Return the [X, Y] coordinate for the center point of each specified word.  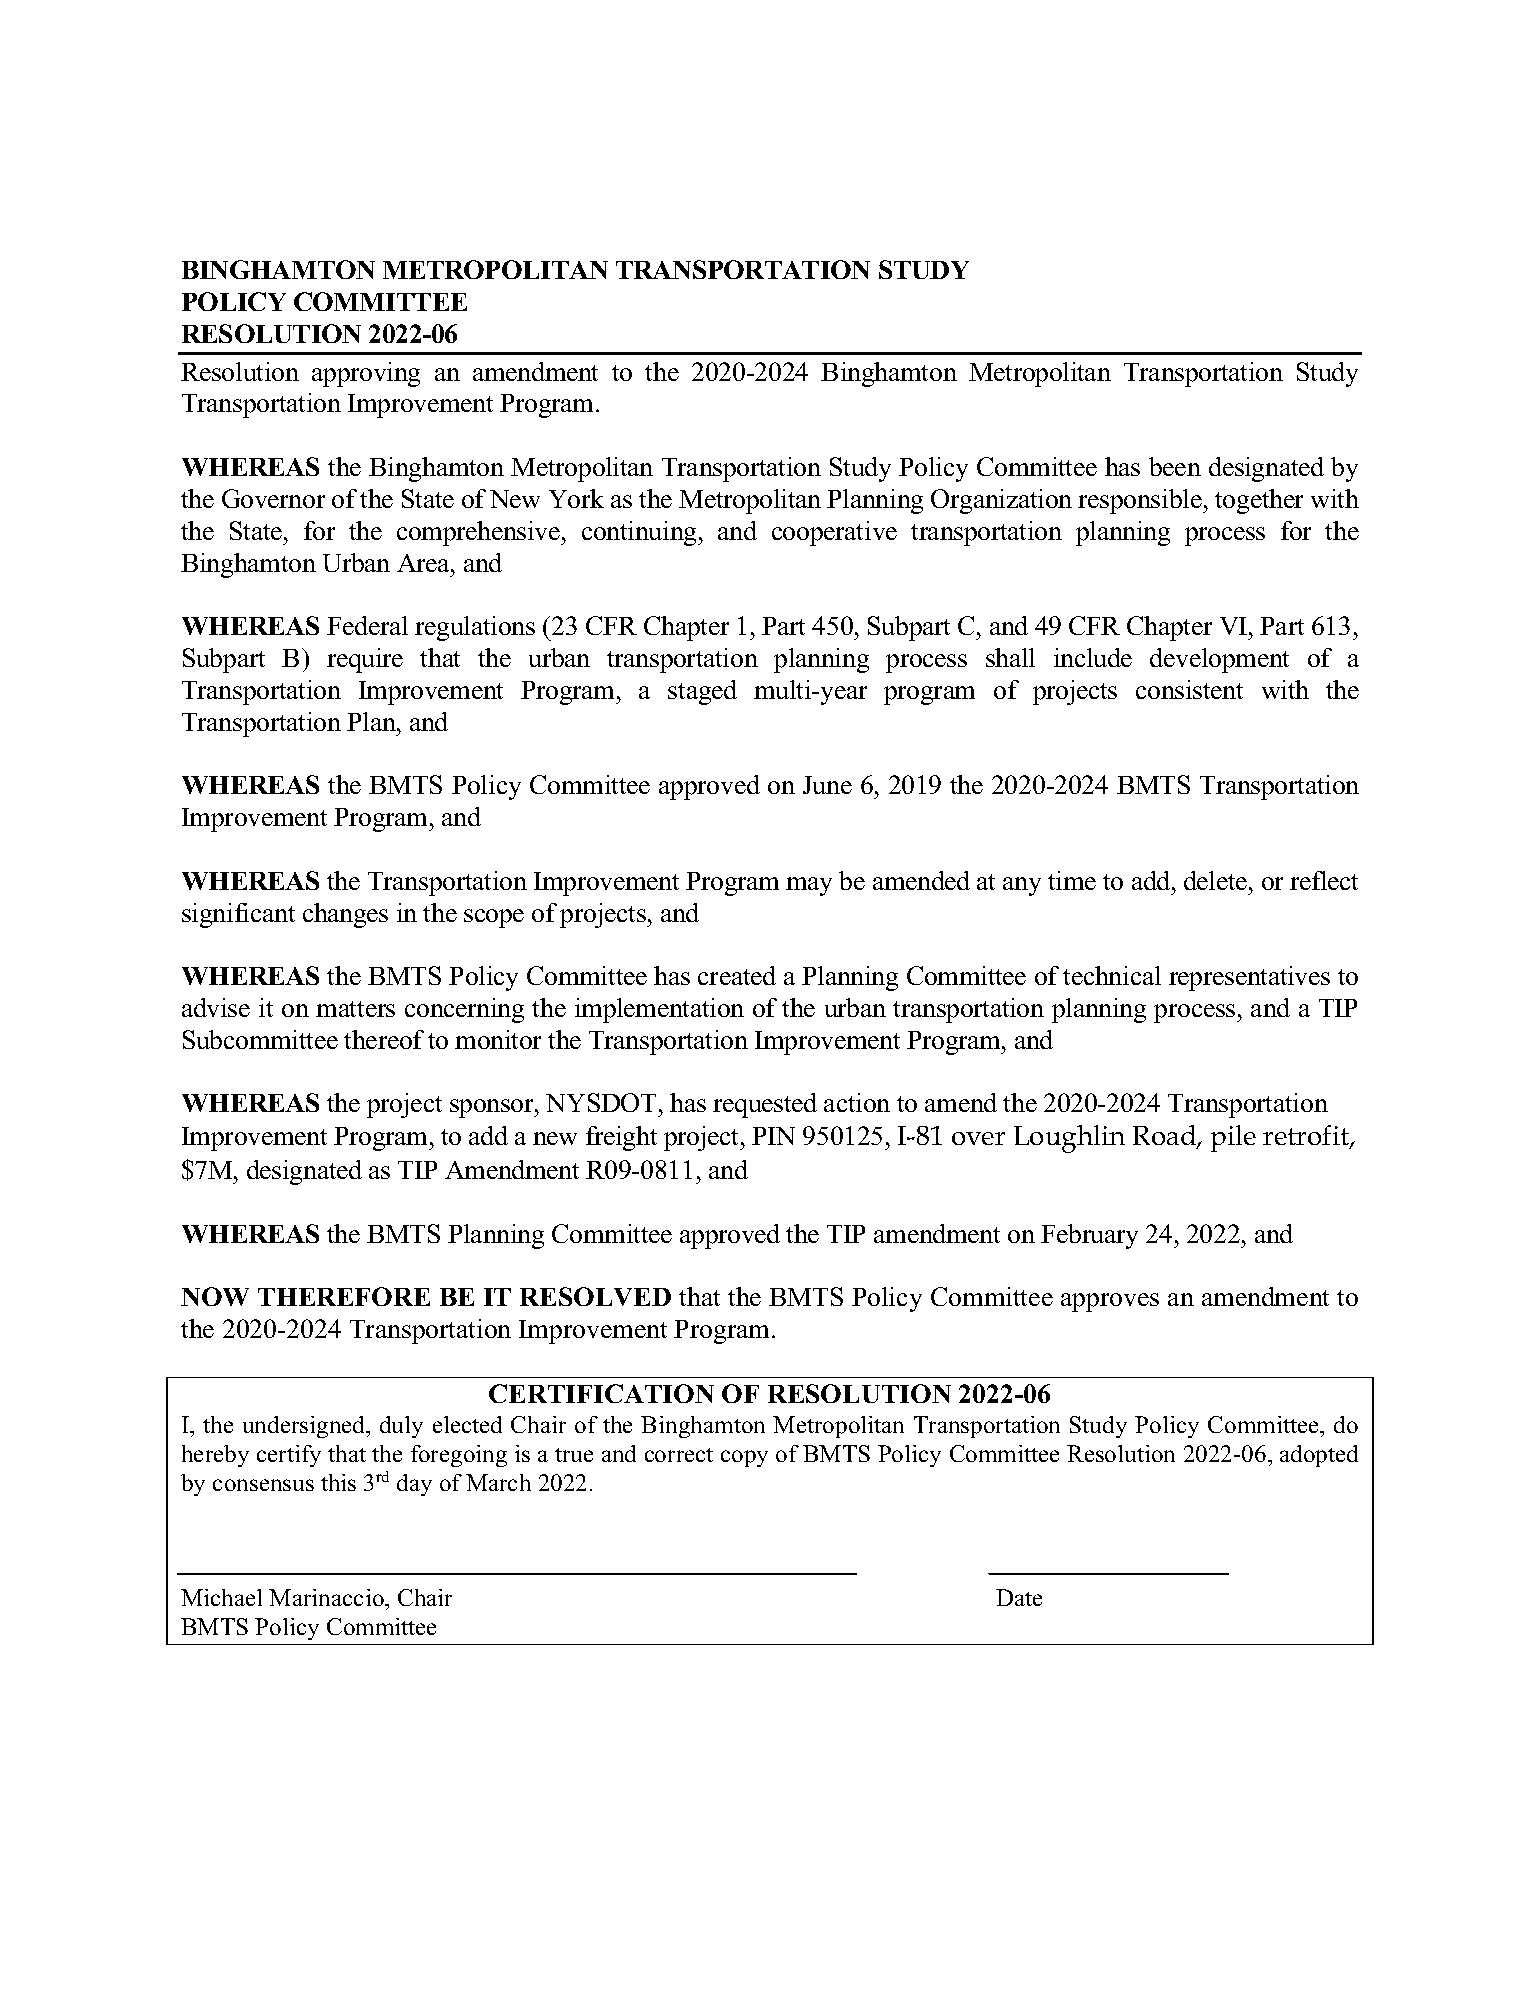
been [1175, 466]
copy [744, 1458]
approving [366, 374]
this [338, 1482]
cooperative [834, 533]
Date [1019, 1597]
